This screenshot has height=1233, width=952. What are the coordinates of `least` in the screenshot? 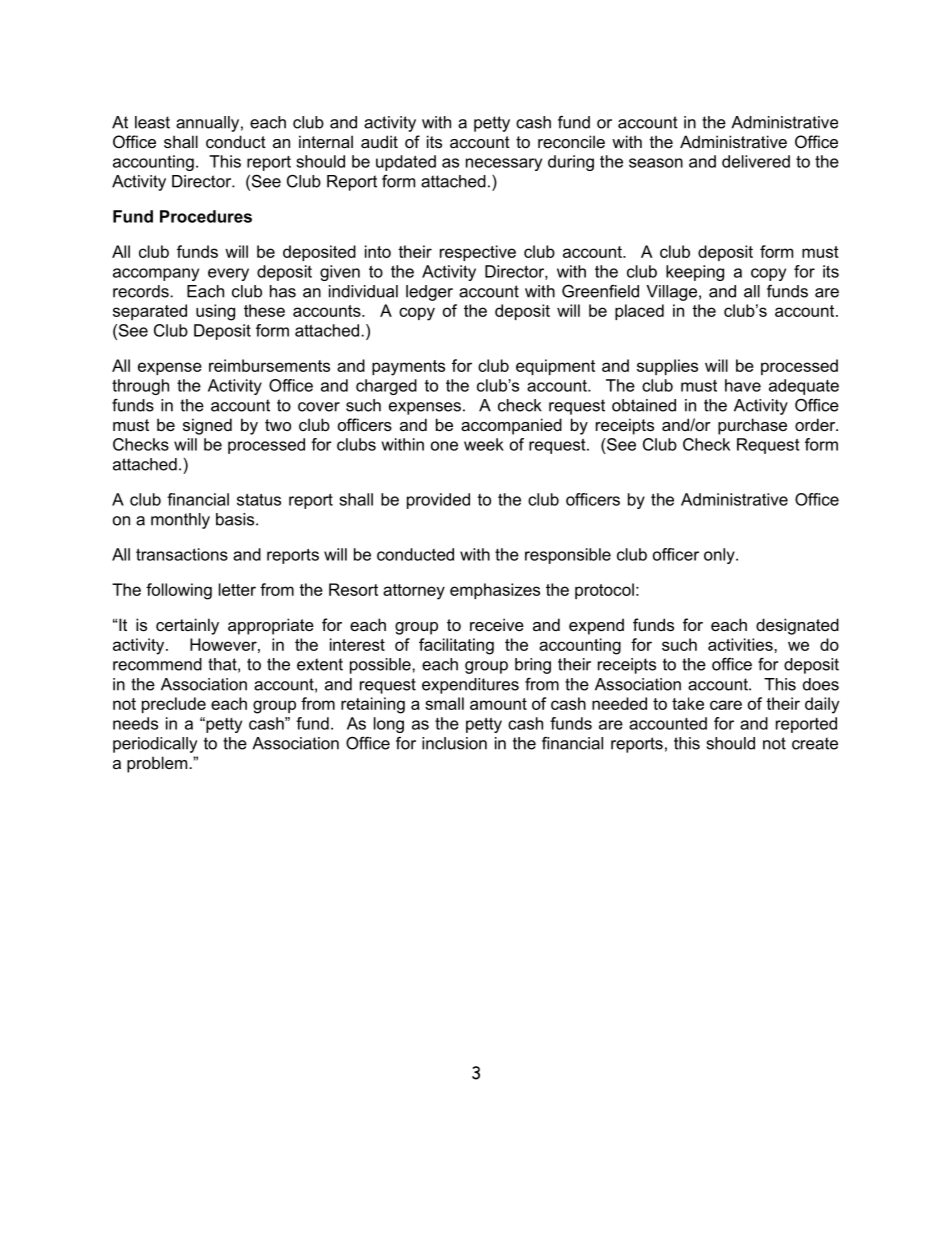 It's located at (152, 122).
